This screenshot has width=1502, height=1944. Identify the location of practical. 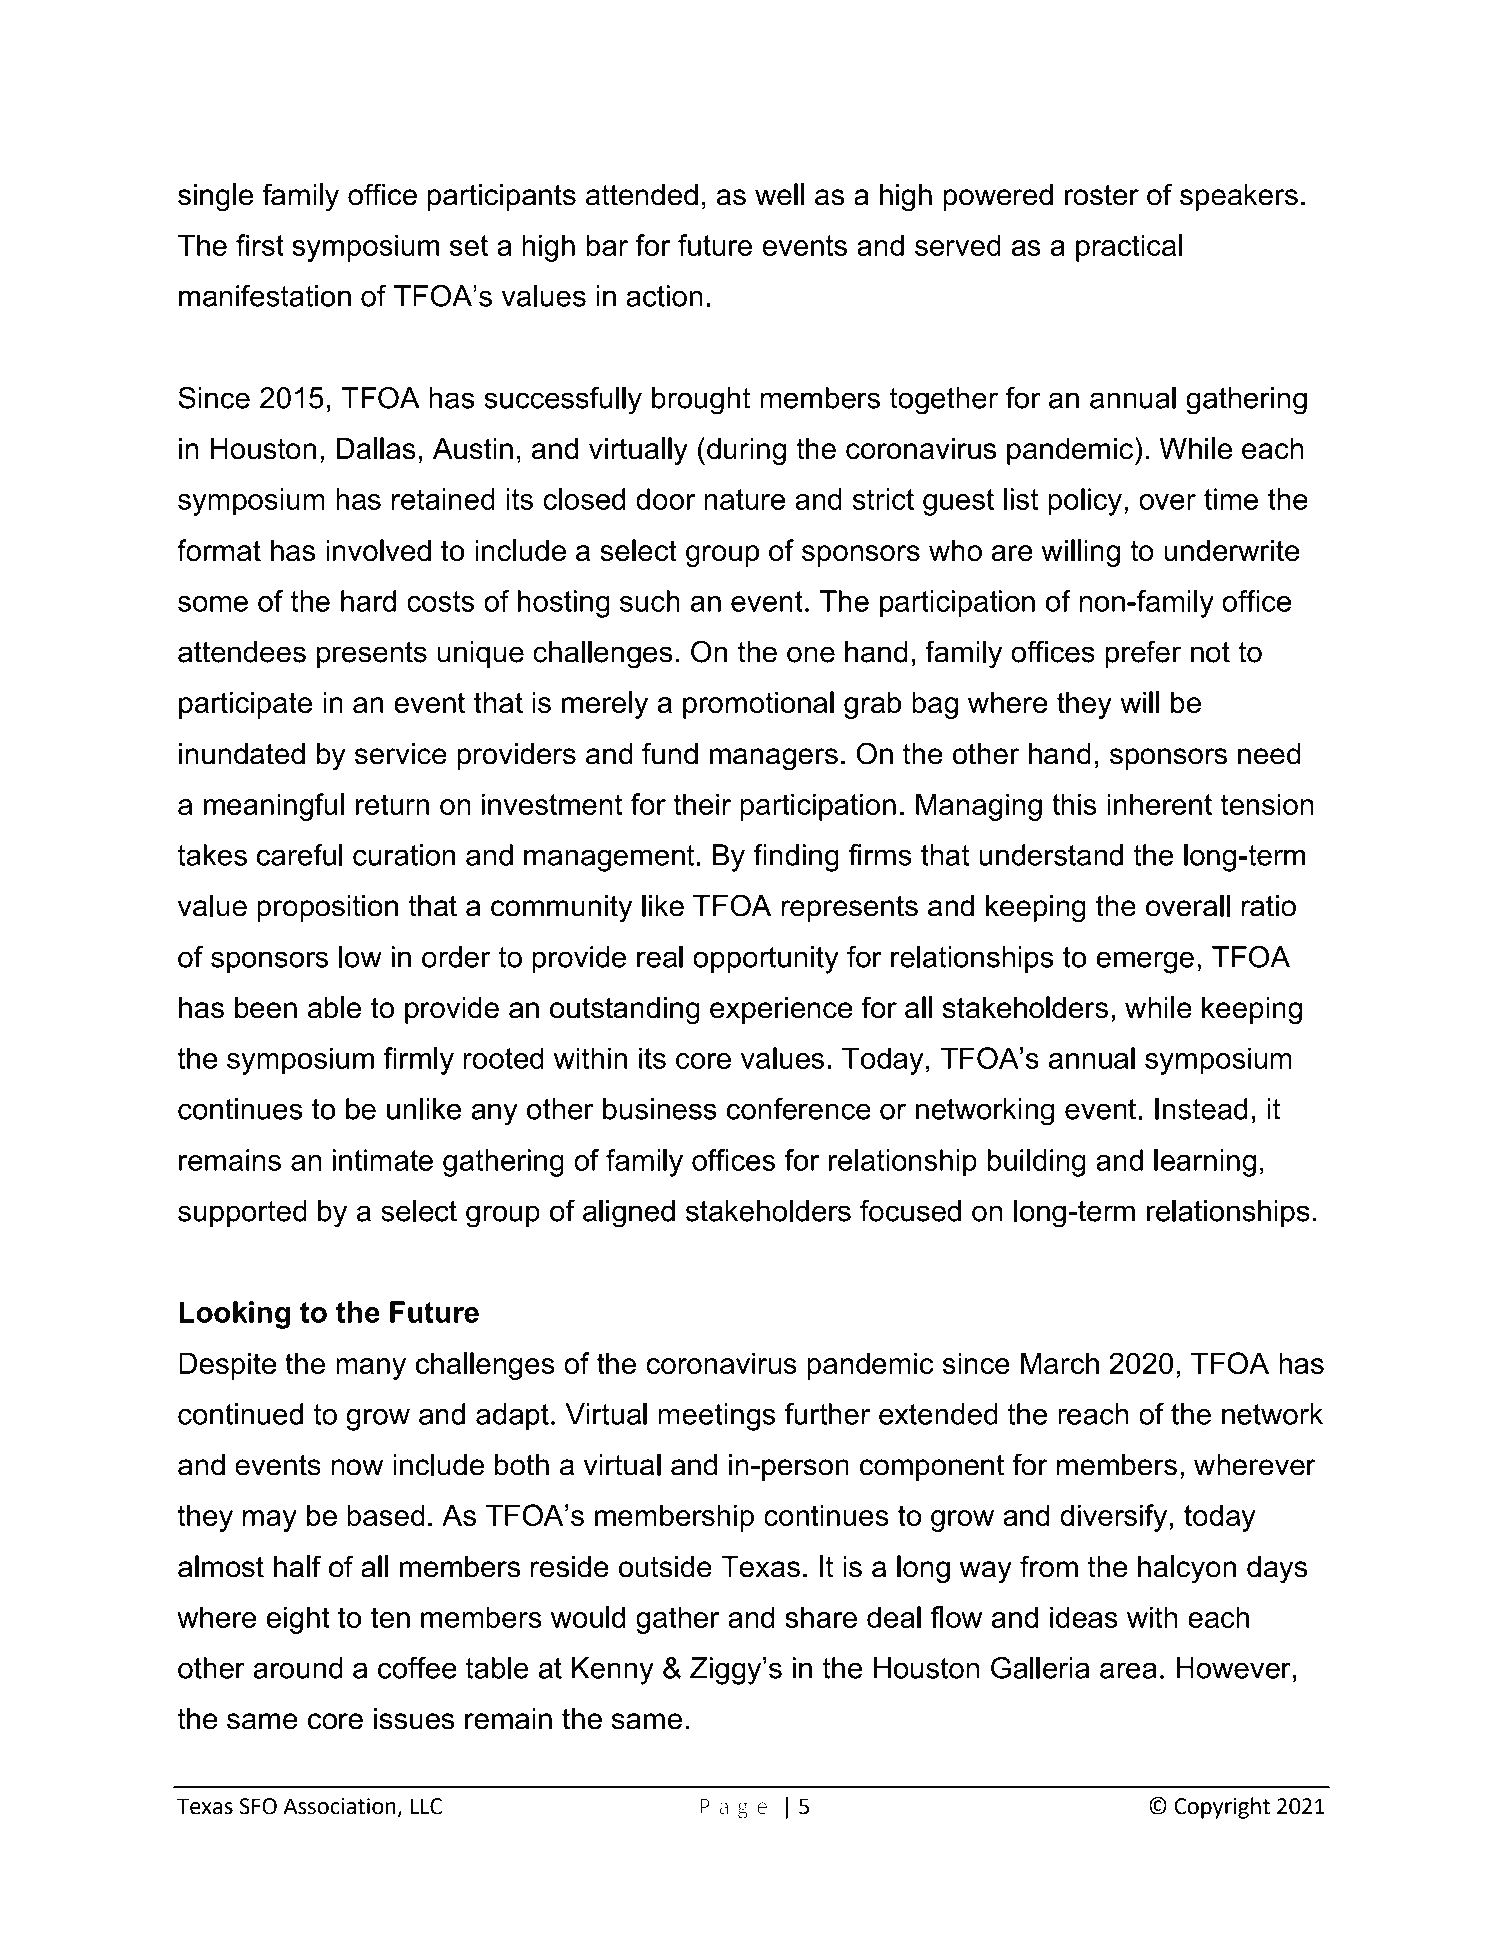
(1129, 248).
